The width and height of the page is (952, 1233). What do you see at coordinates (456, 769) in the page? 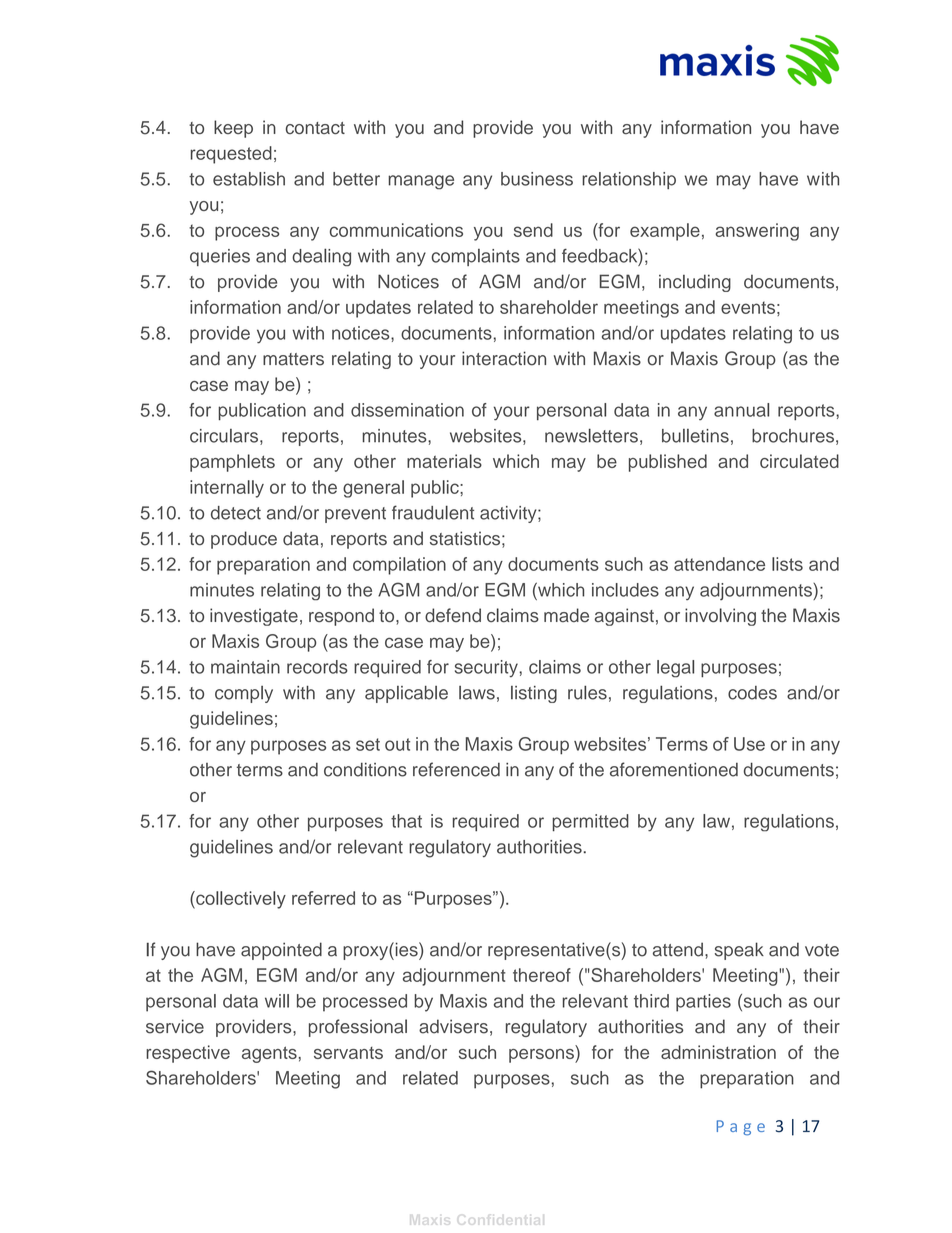
I see `referenced` at bounding box center [456, 769].
